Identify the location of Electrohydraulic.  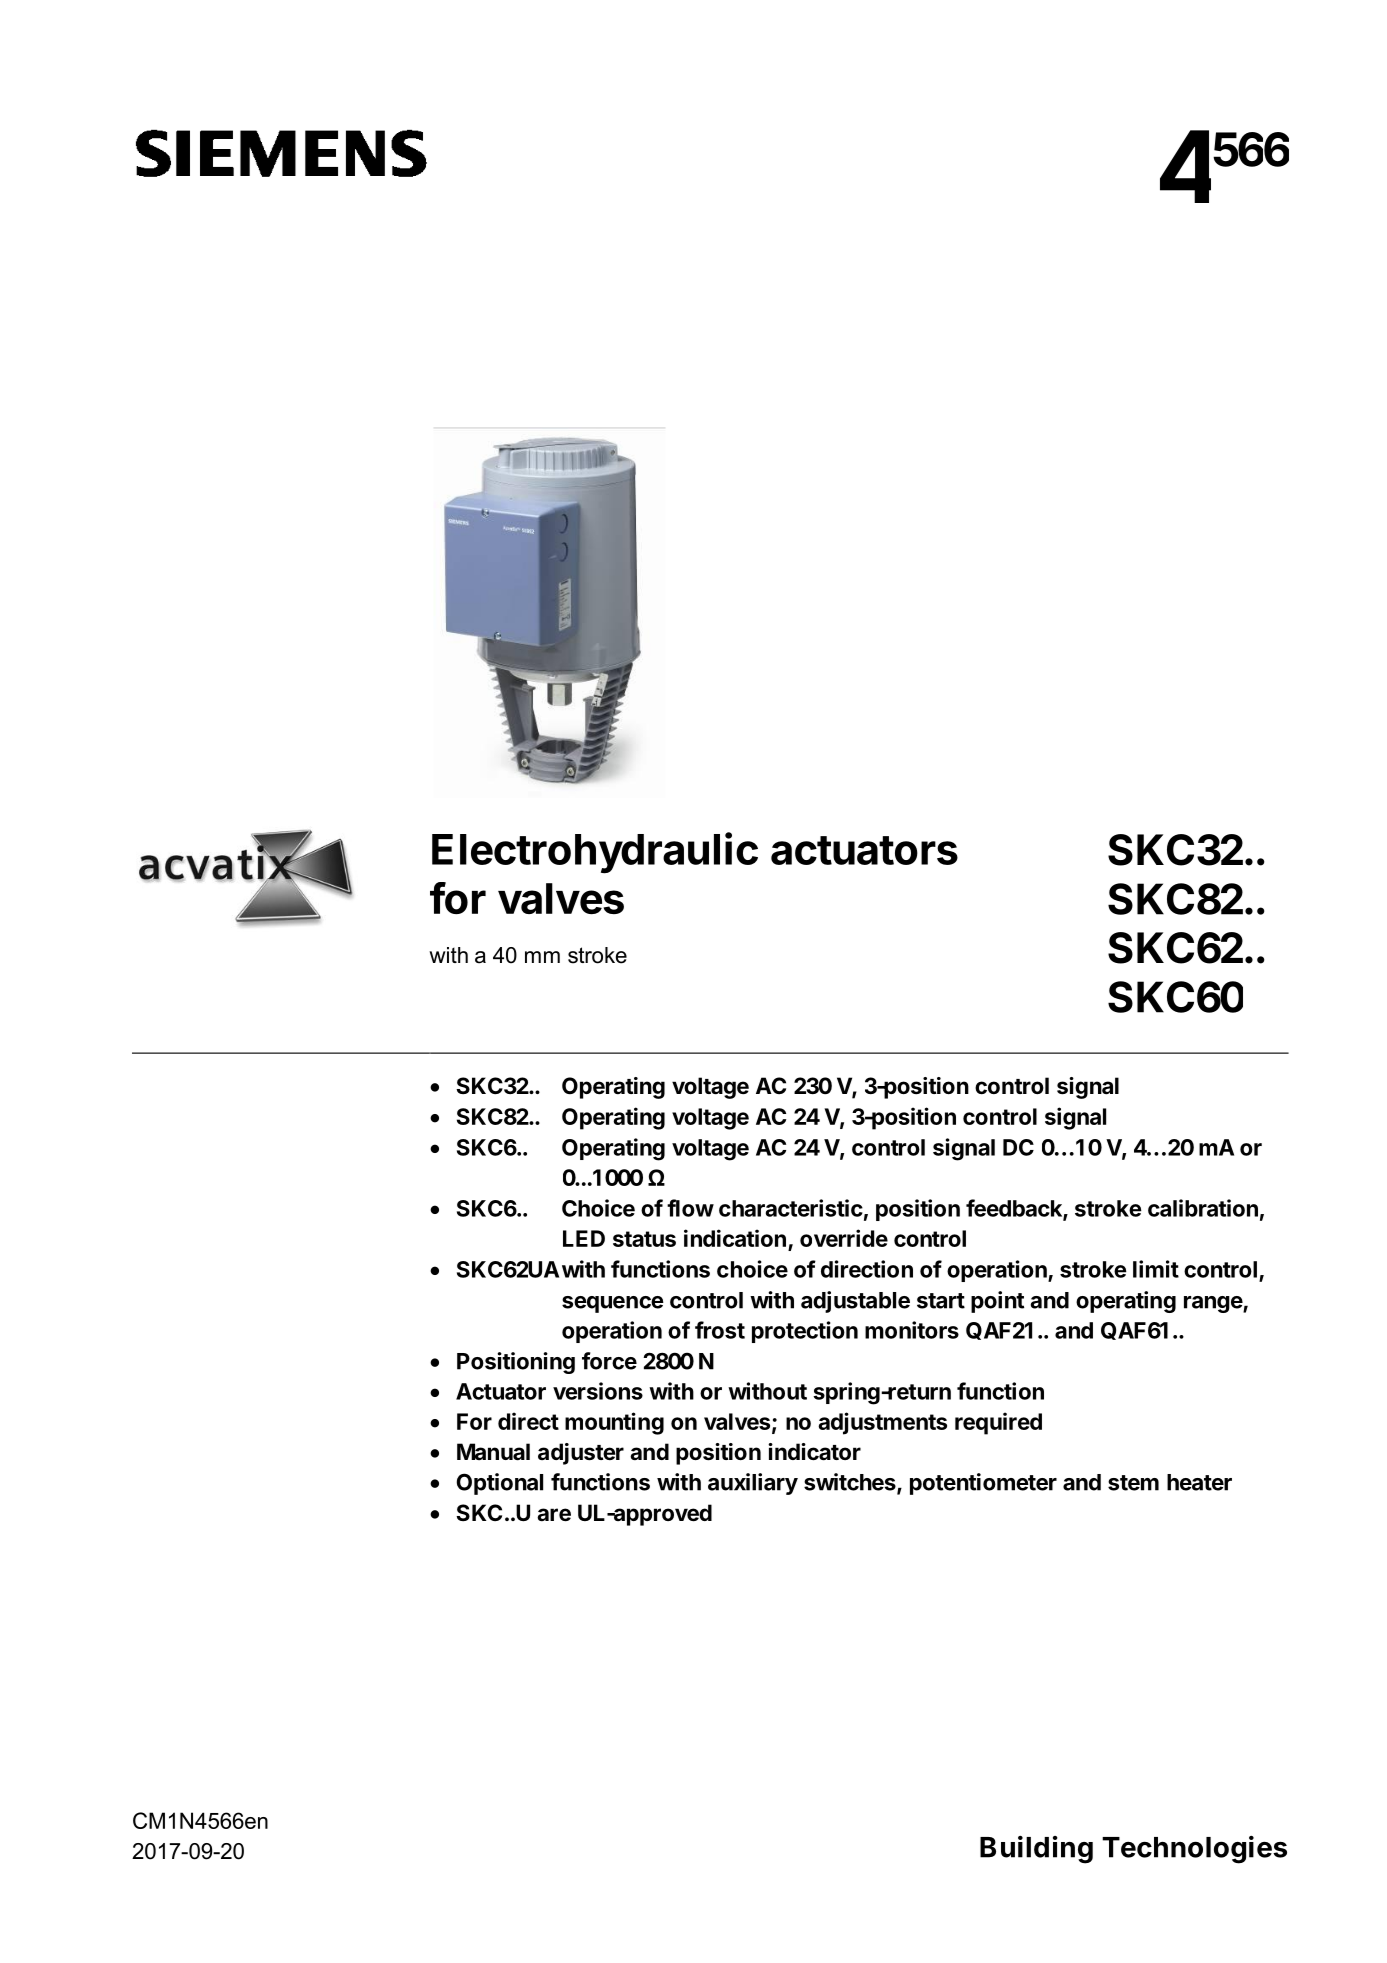
(595, 853).
